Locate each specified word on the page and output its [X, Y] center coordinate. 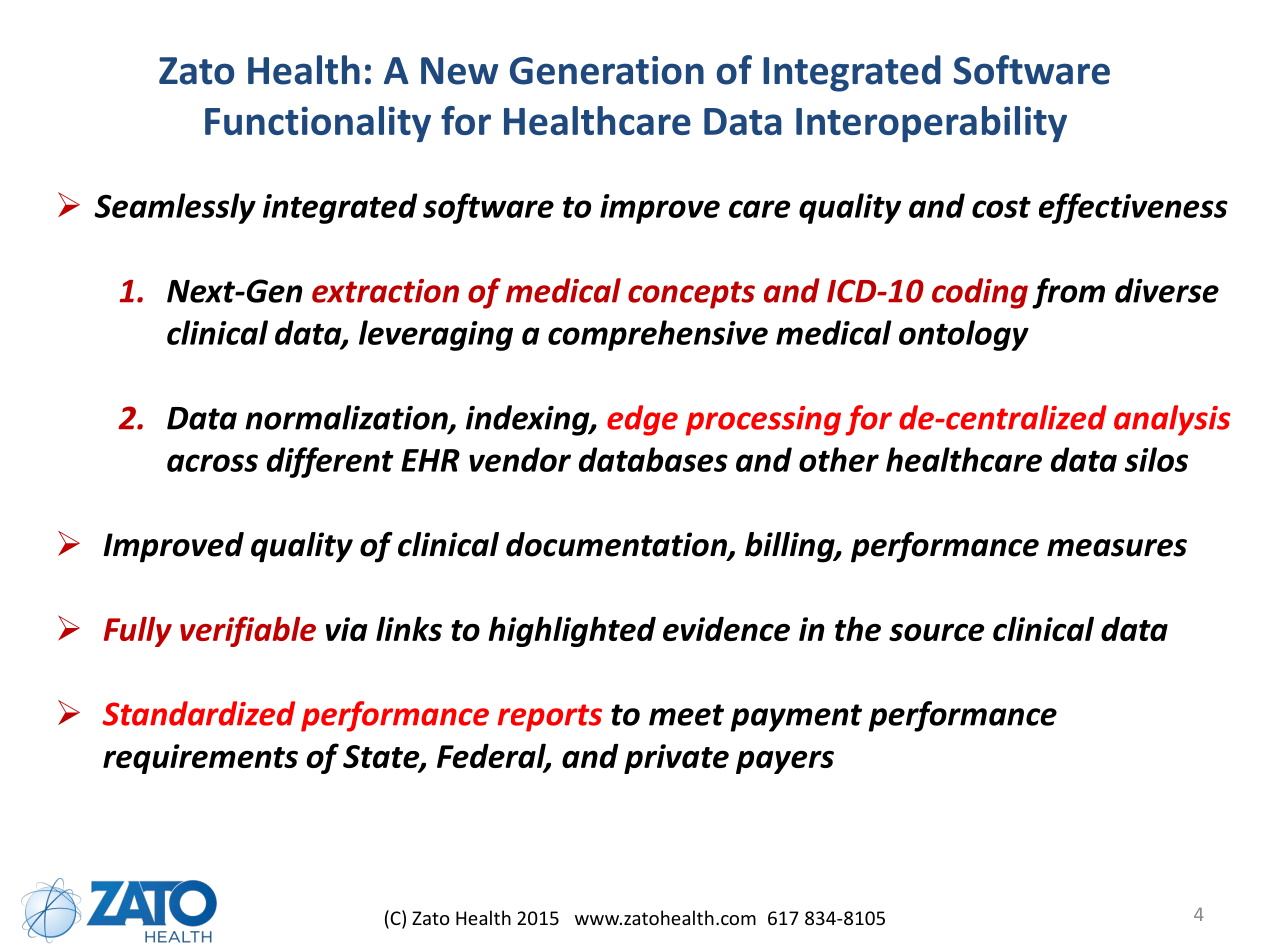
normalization [347, 418]
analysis [1172, 420]
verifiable [248, 631]
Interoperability [931, 124]
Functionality [318, 124]
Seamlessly [175, 208]
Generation [607, 70]
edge [642, 420]
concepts [691, 295]
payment [796, 718]
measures [1117, 548]
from [1068, 293]
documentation [617, 545]
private [676, 759]
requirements [200, 759]
